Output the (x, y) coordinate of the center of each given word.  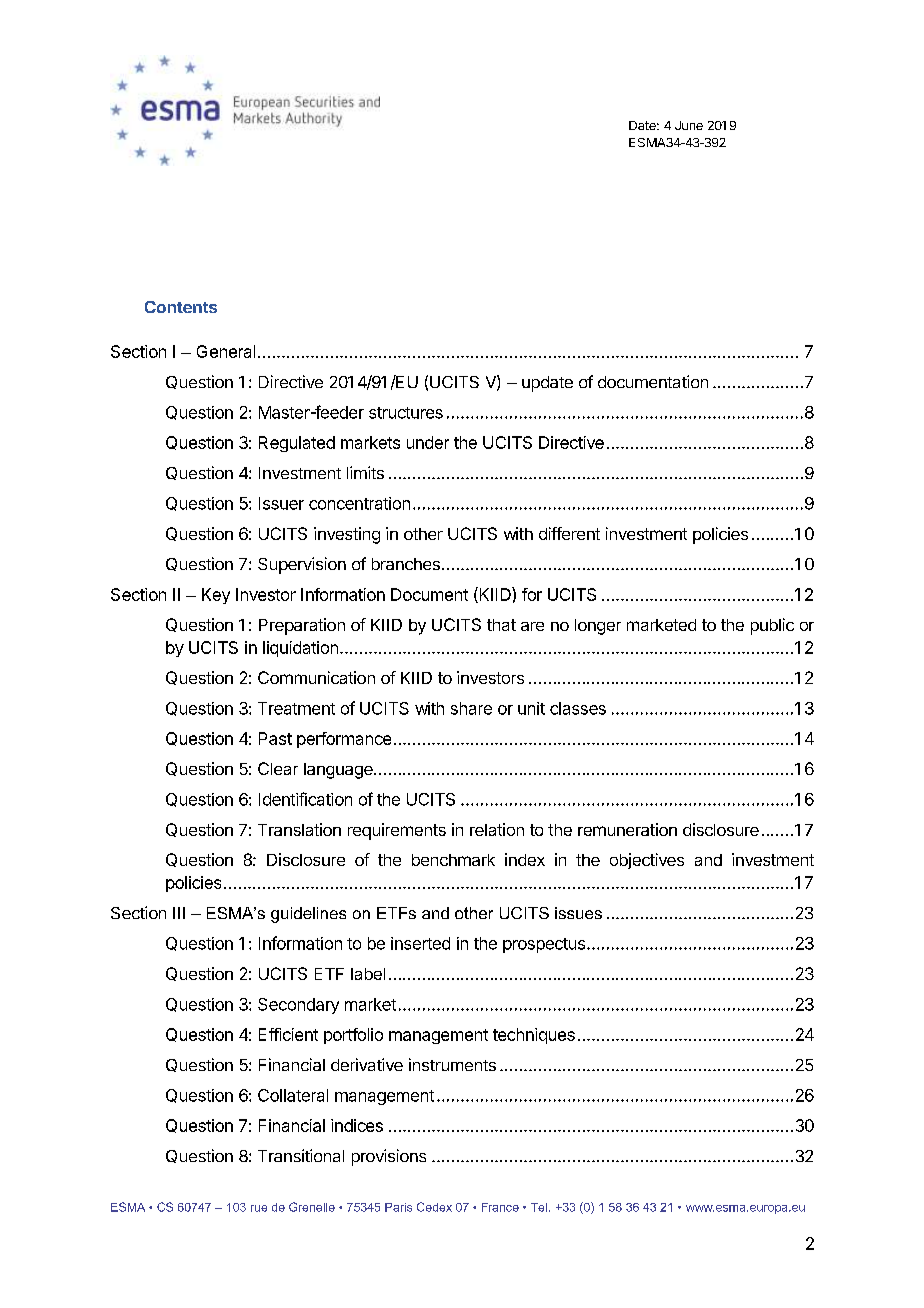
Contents (181, 307)
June (689, 125)
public (772, 626)
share (471, 708)
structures (406, 413)
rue (259, 1208)
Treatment (296, 708)
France (500, 1207)
